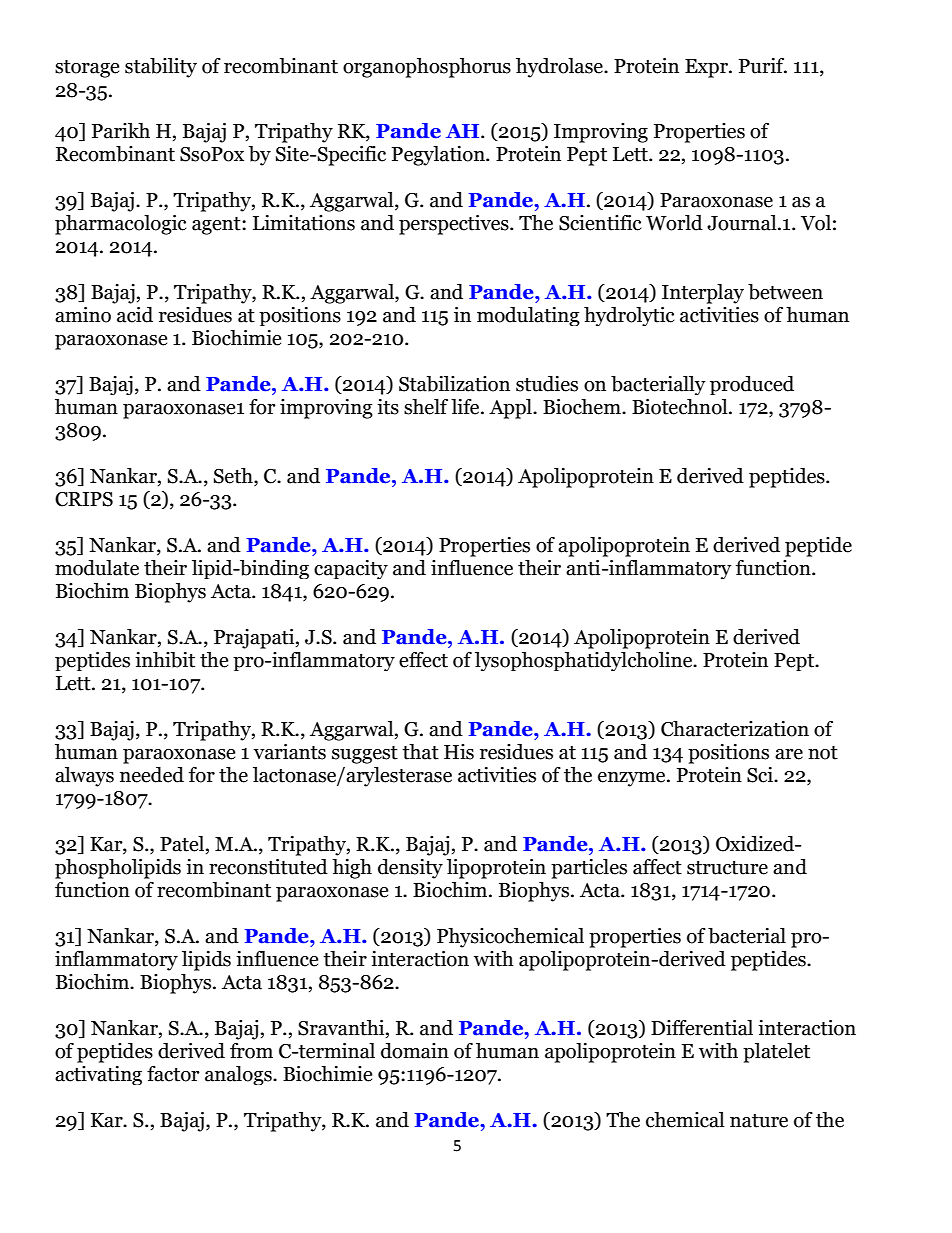 Image resolution: width=952 pixels, height=1233 pixels. What do you see at coordinates (423, 660) in the page?
I see `effect` at bounding box center [423, 660].
